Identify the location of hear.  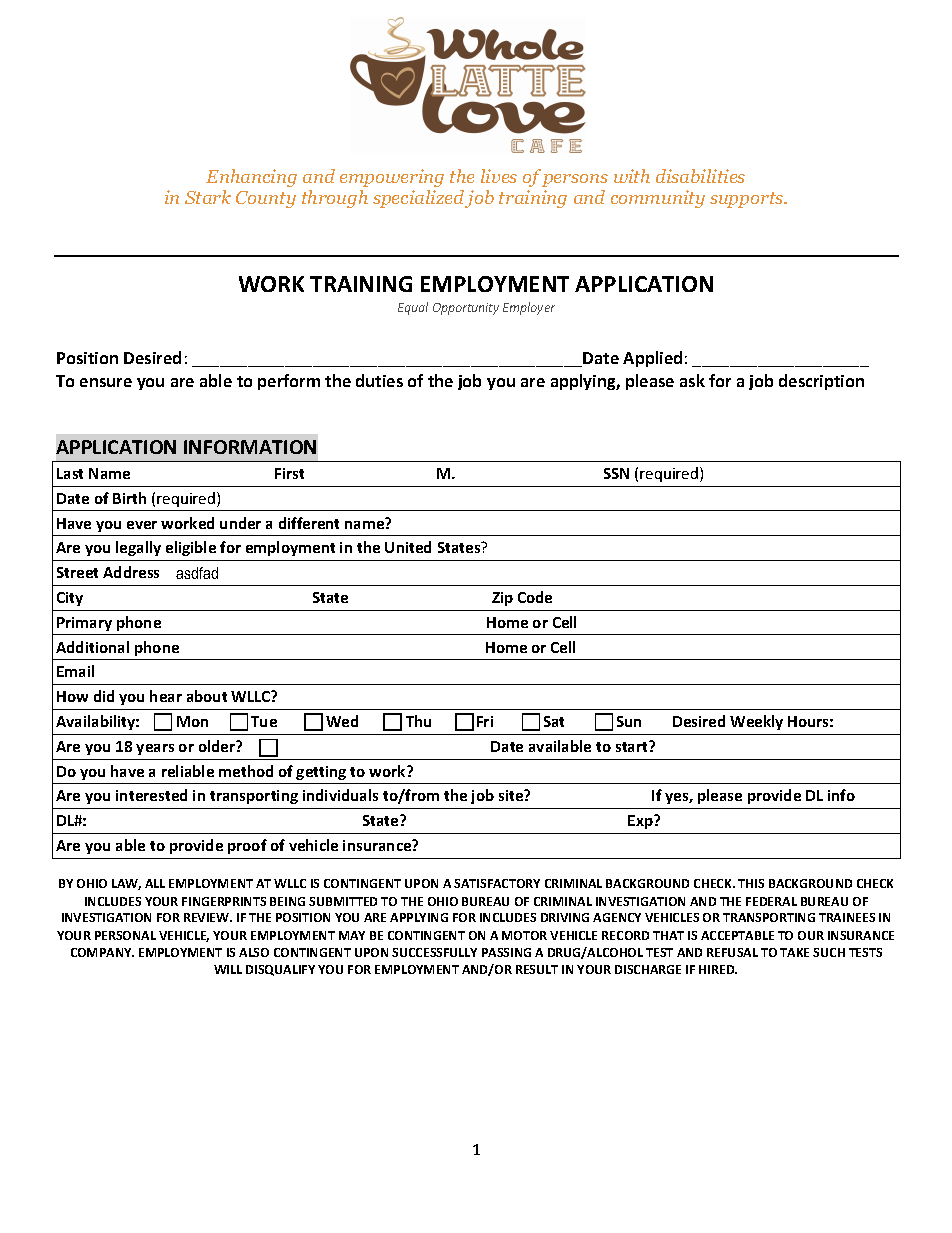
(166, 696).
